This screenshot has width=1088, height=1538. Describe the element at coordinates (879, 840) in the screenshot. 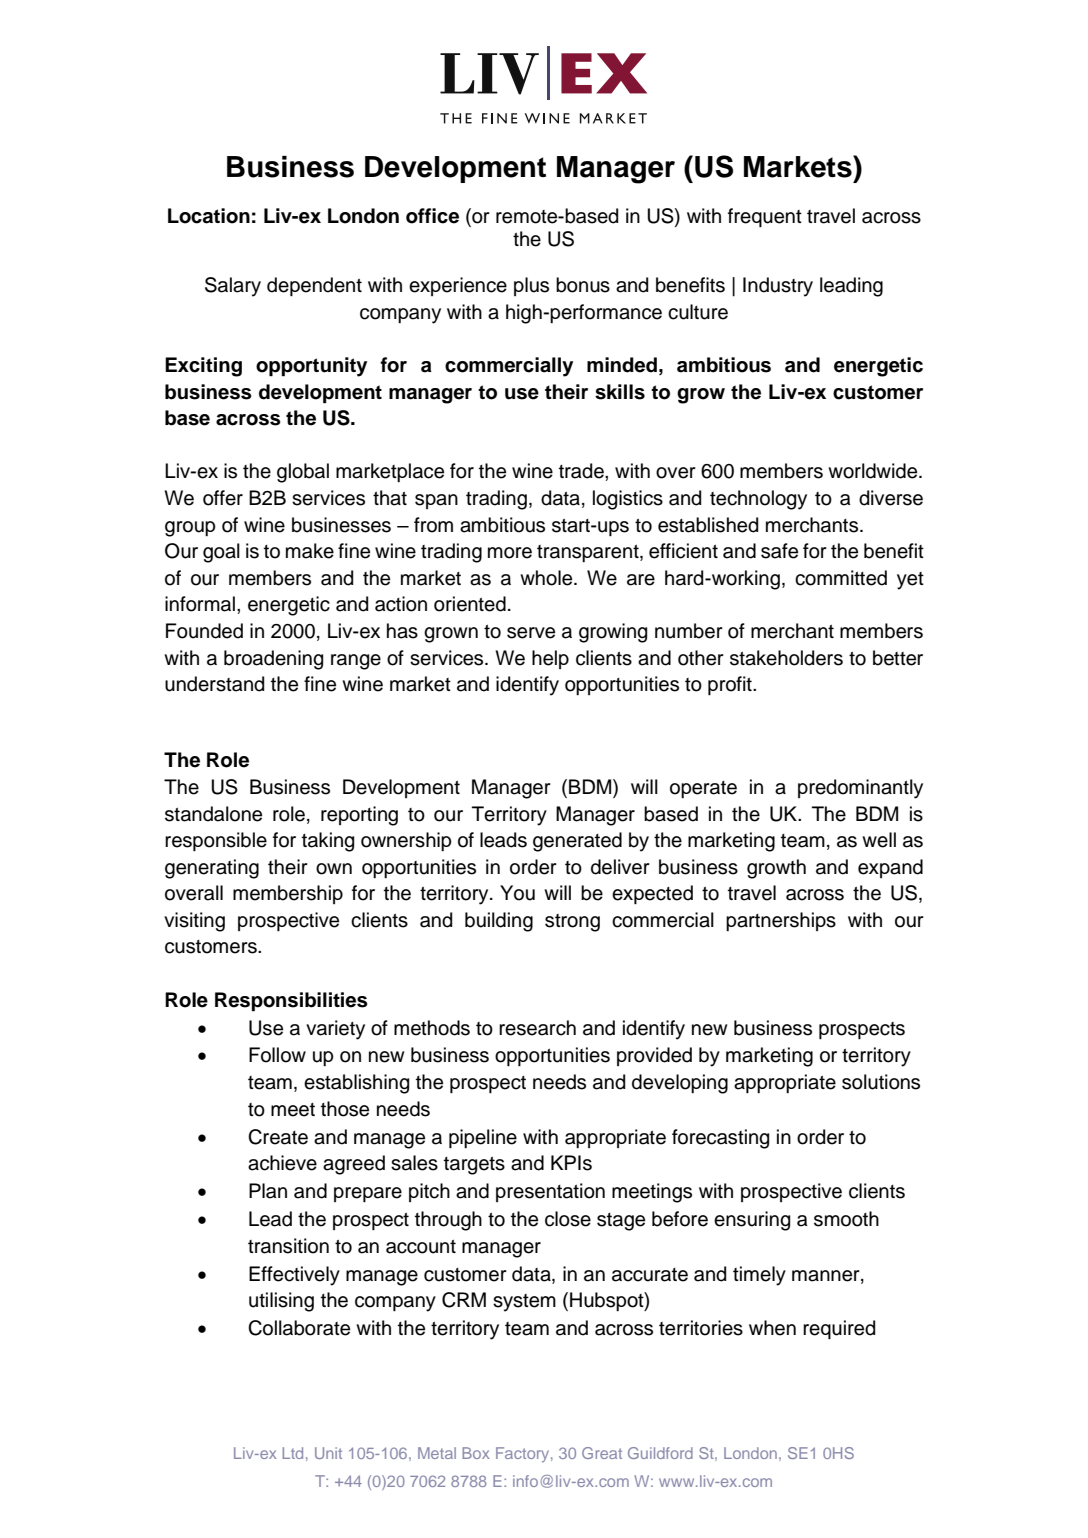

I see `well` at that location.
